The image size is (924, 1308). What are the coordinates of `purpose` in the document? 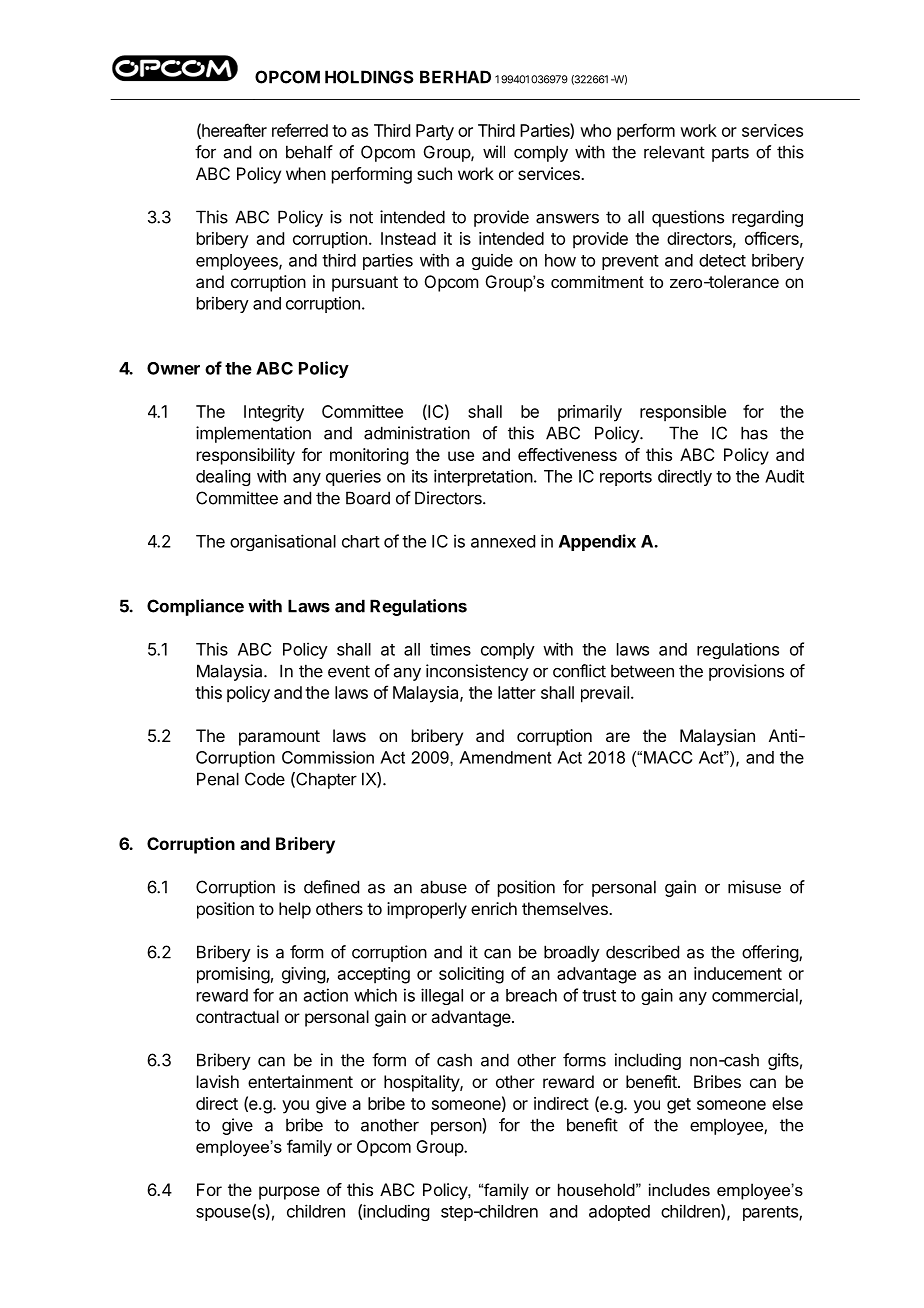 It's located at (289, 1193).
